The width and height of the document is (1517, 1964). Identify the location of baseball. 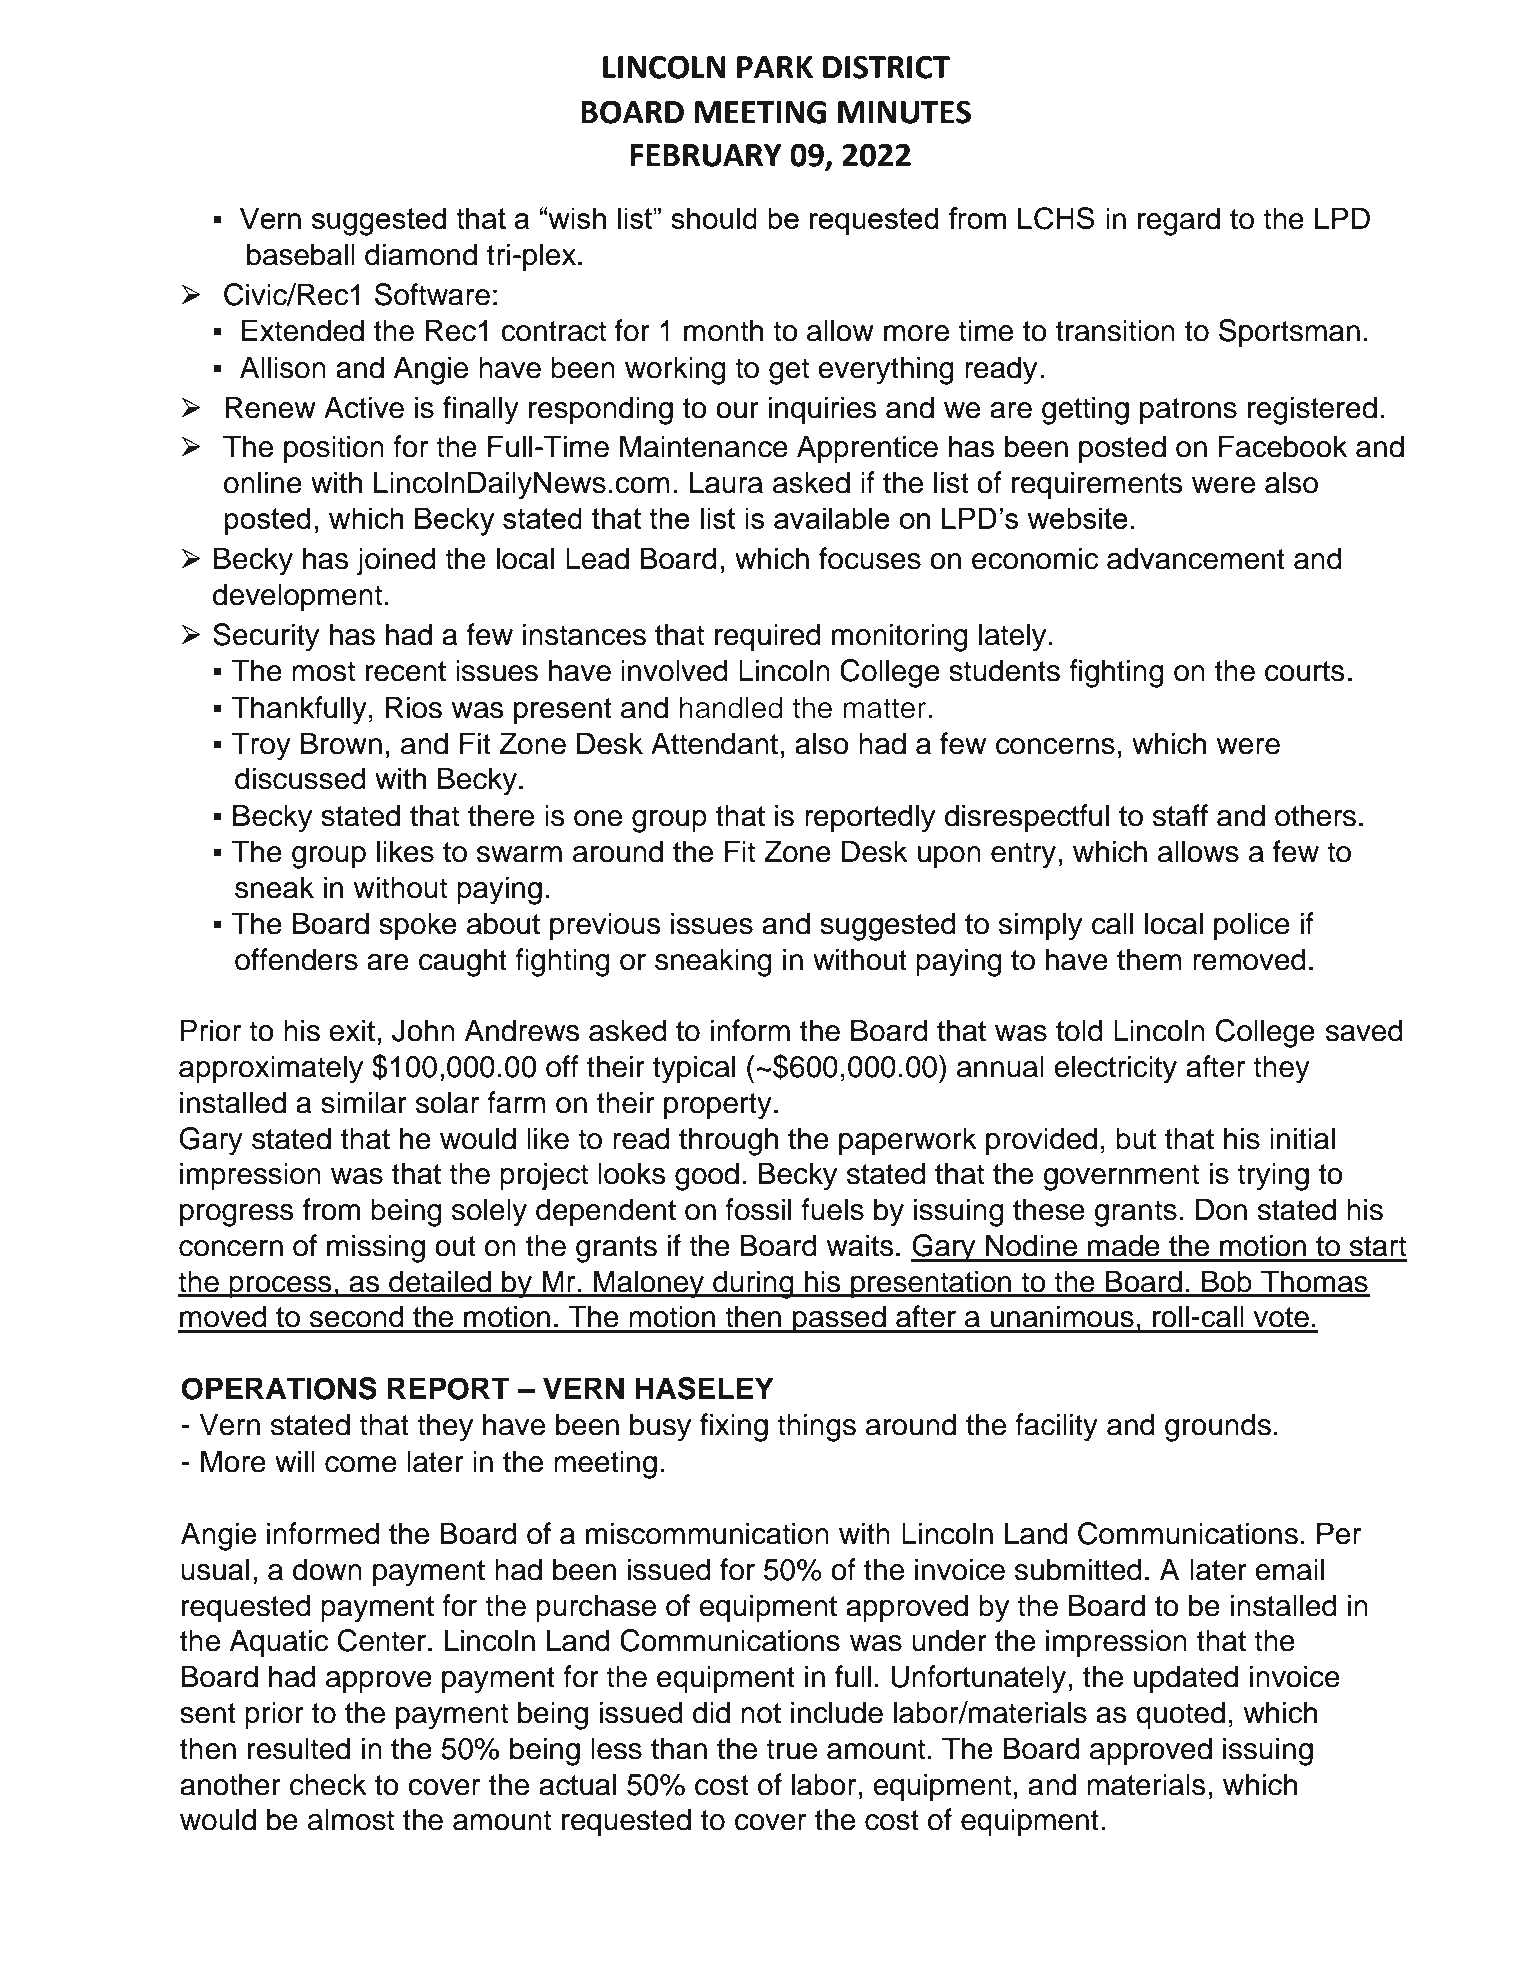
(301, 254).
